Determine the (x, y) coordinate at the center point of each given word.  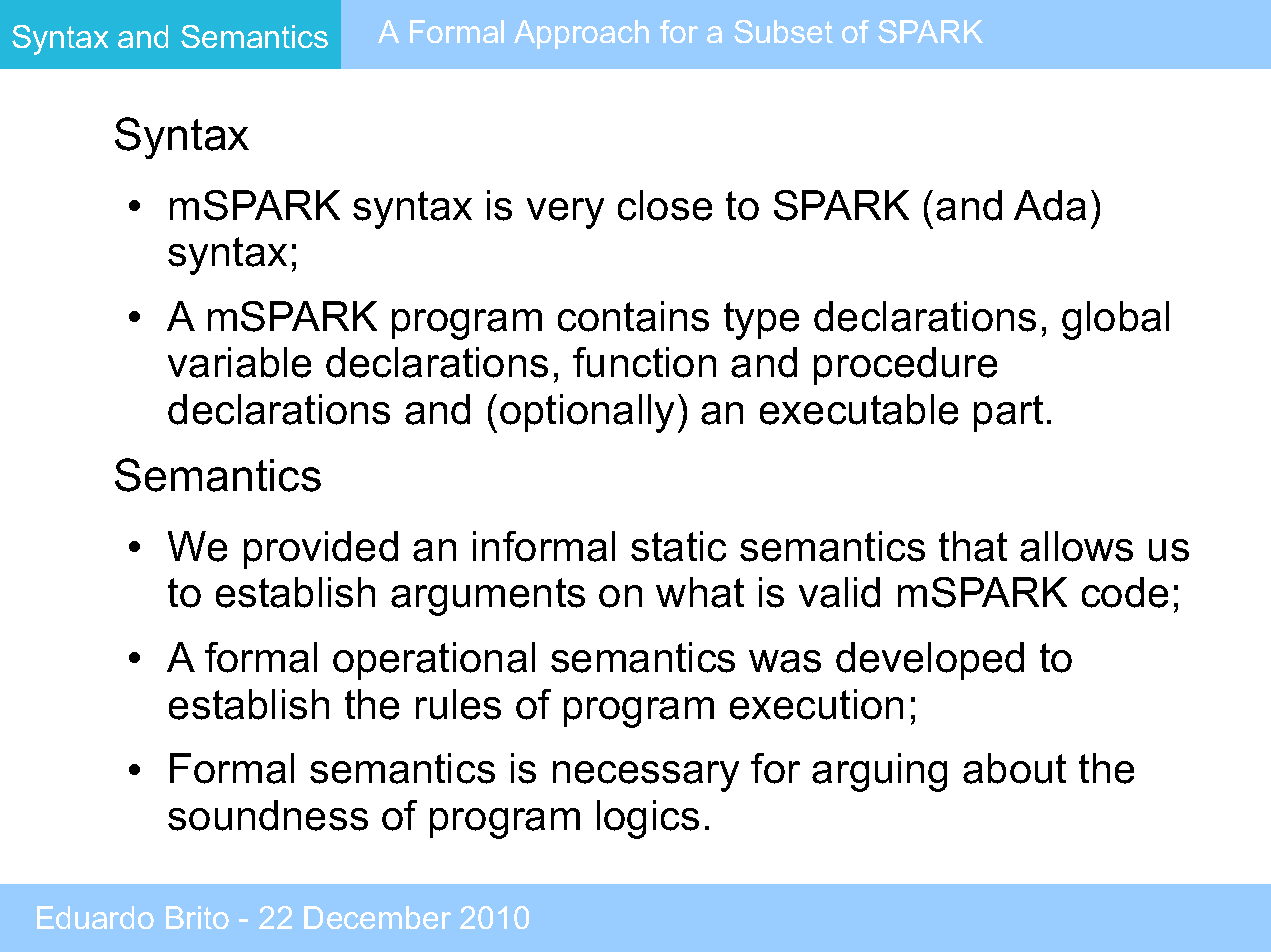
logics (648, 819)
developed (930, 661)
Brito (197, 917)
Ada (1050, 205)
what (700, 592)
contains (633, 316)
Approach (581, 34)
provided (321, 550)
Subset (783, 31)
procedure (905, 366)
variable (239, 362)
